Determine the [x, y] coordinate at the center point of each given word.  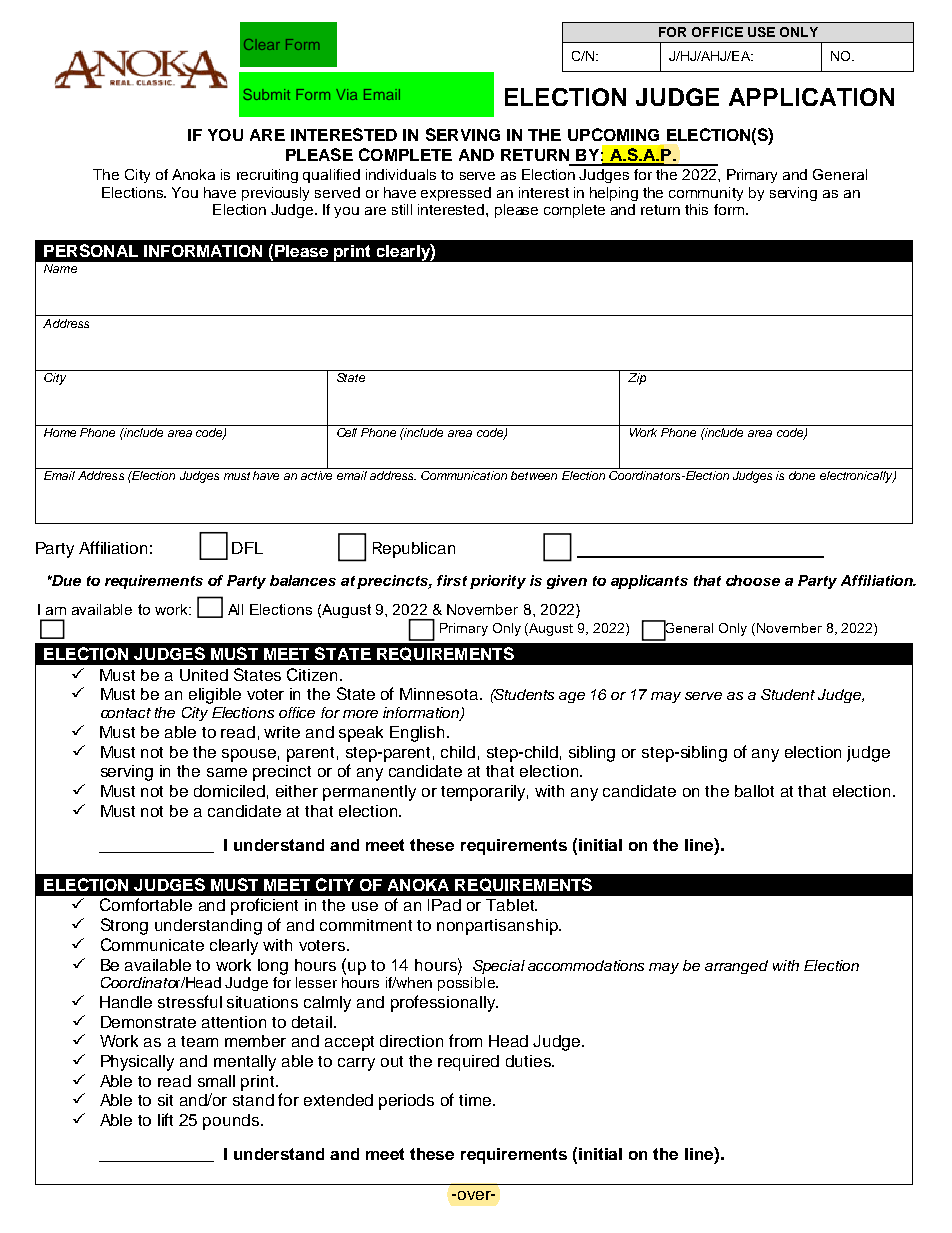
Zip [637, 379]
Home [60, 431]
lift [165, 1119]
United [204, 675]
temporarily [484, 793]
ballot [754, 791]
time [475, 1100]
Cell [348, 431]
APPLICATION [811, 97]
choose [753, 580]
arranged [736, 967]
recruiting [267, 176]
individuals [401, 174]
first [452, 580]
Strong [124, 926]
